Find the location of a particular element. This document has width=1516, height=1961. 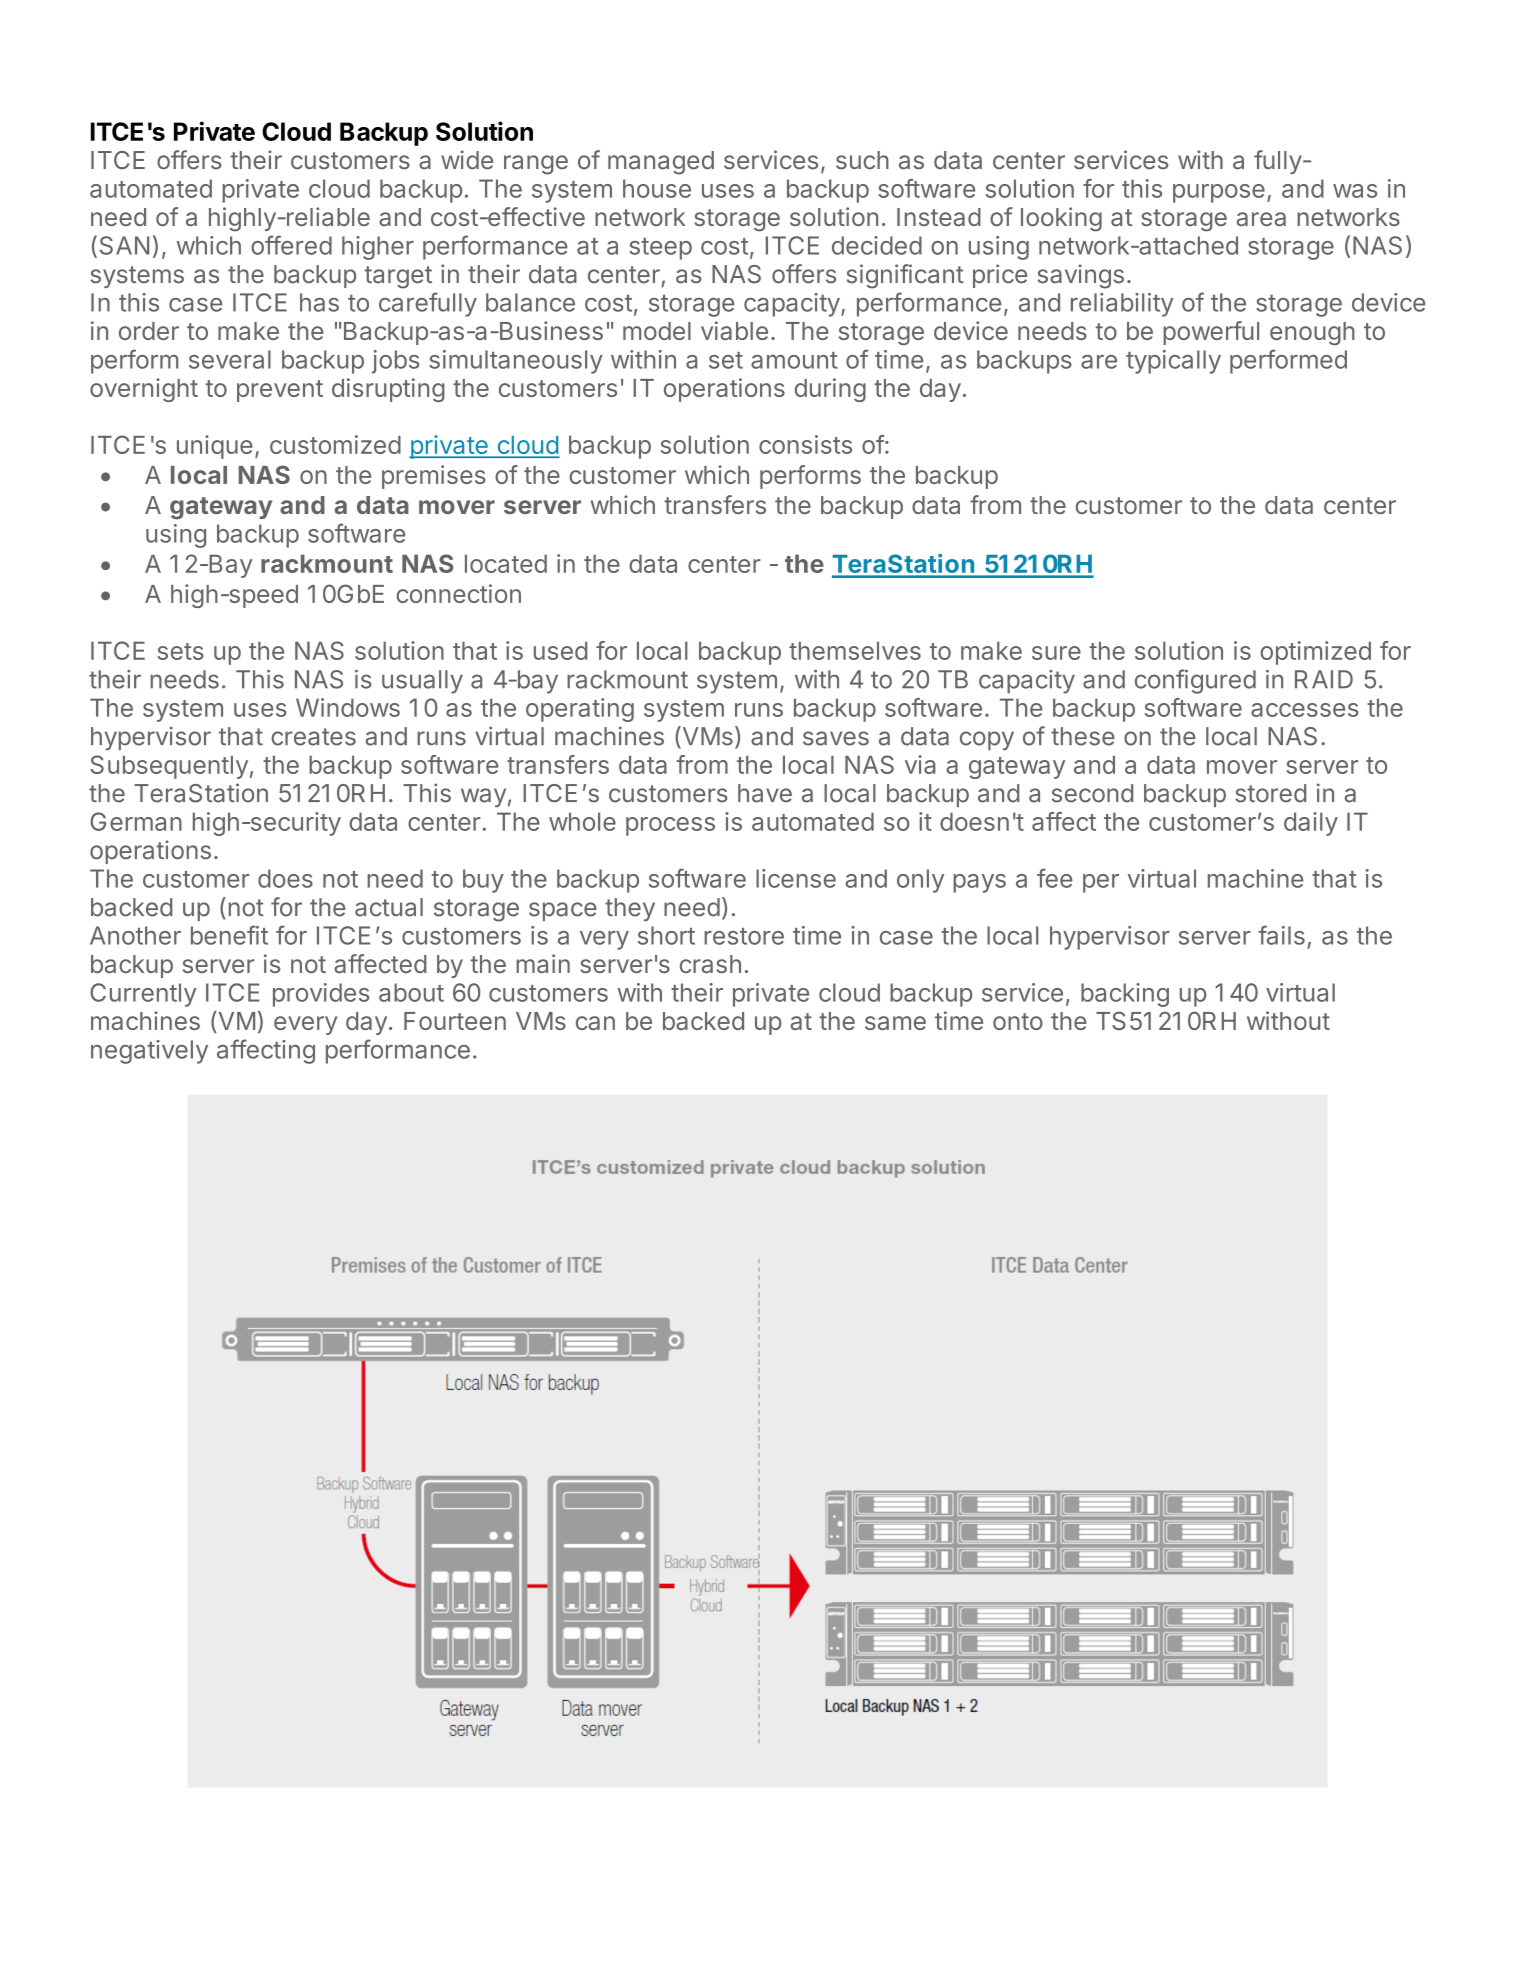

stored is located at coordinates (1270, 793).
